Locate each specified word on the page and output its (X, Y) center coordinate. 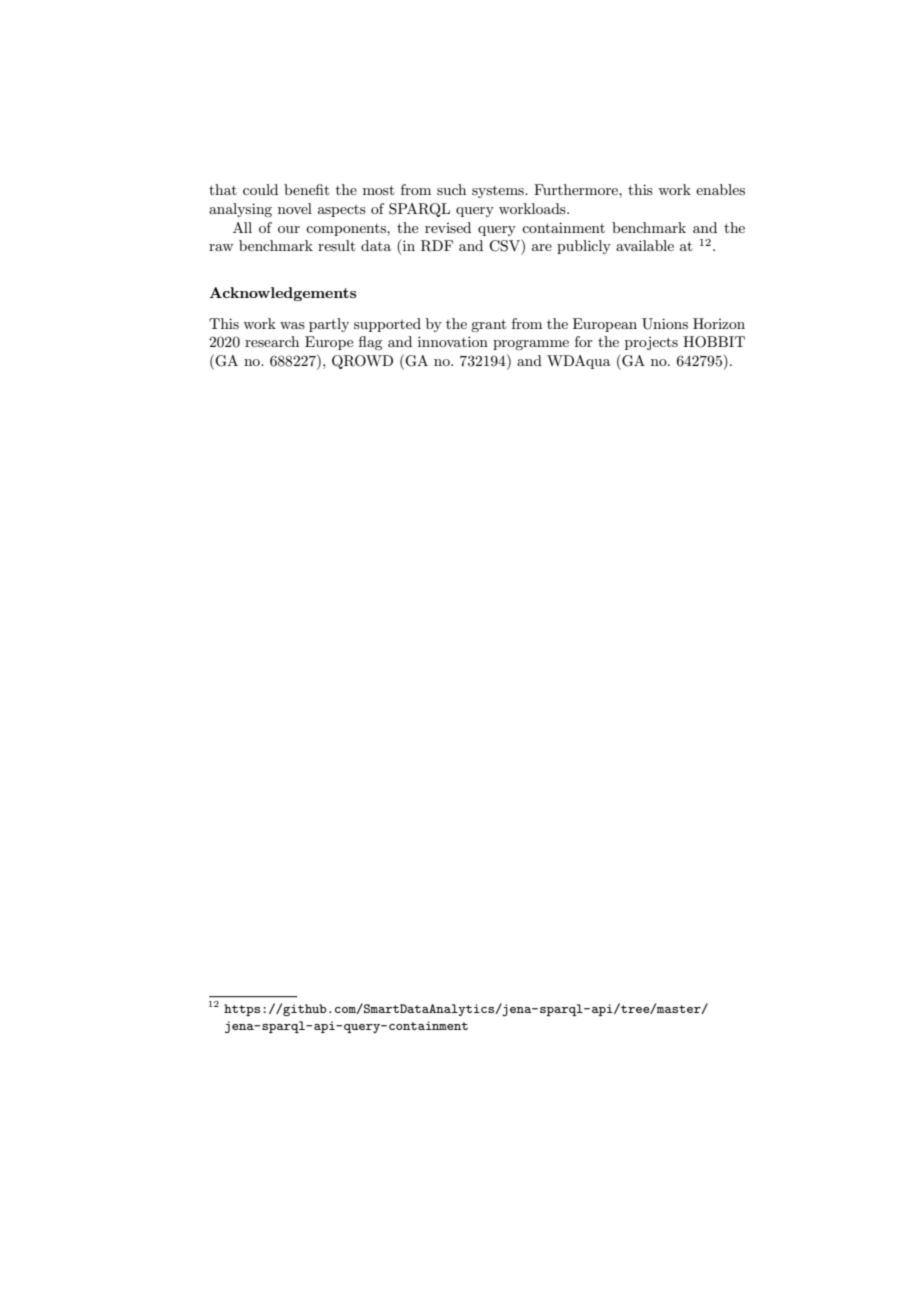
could (260, 189)
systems (499, 192)
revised (448, 227)
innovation (453, 341)
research (272, 341)
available (645, 245)
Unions (665, 324)
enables (720, 189)
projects (651, 343)
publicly (584, 247)
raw (221, 247)
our (289, 229)
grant (488, 325)
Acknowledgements (282, 294)
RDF (437, 246)
